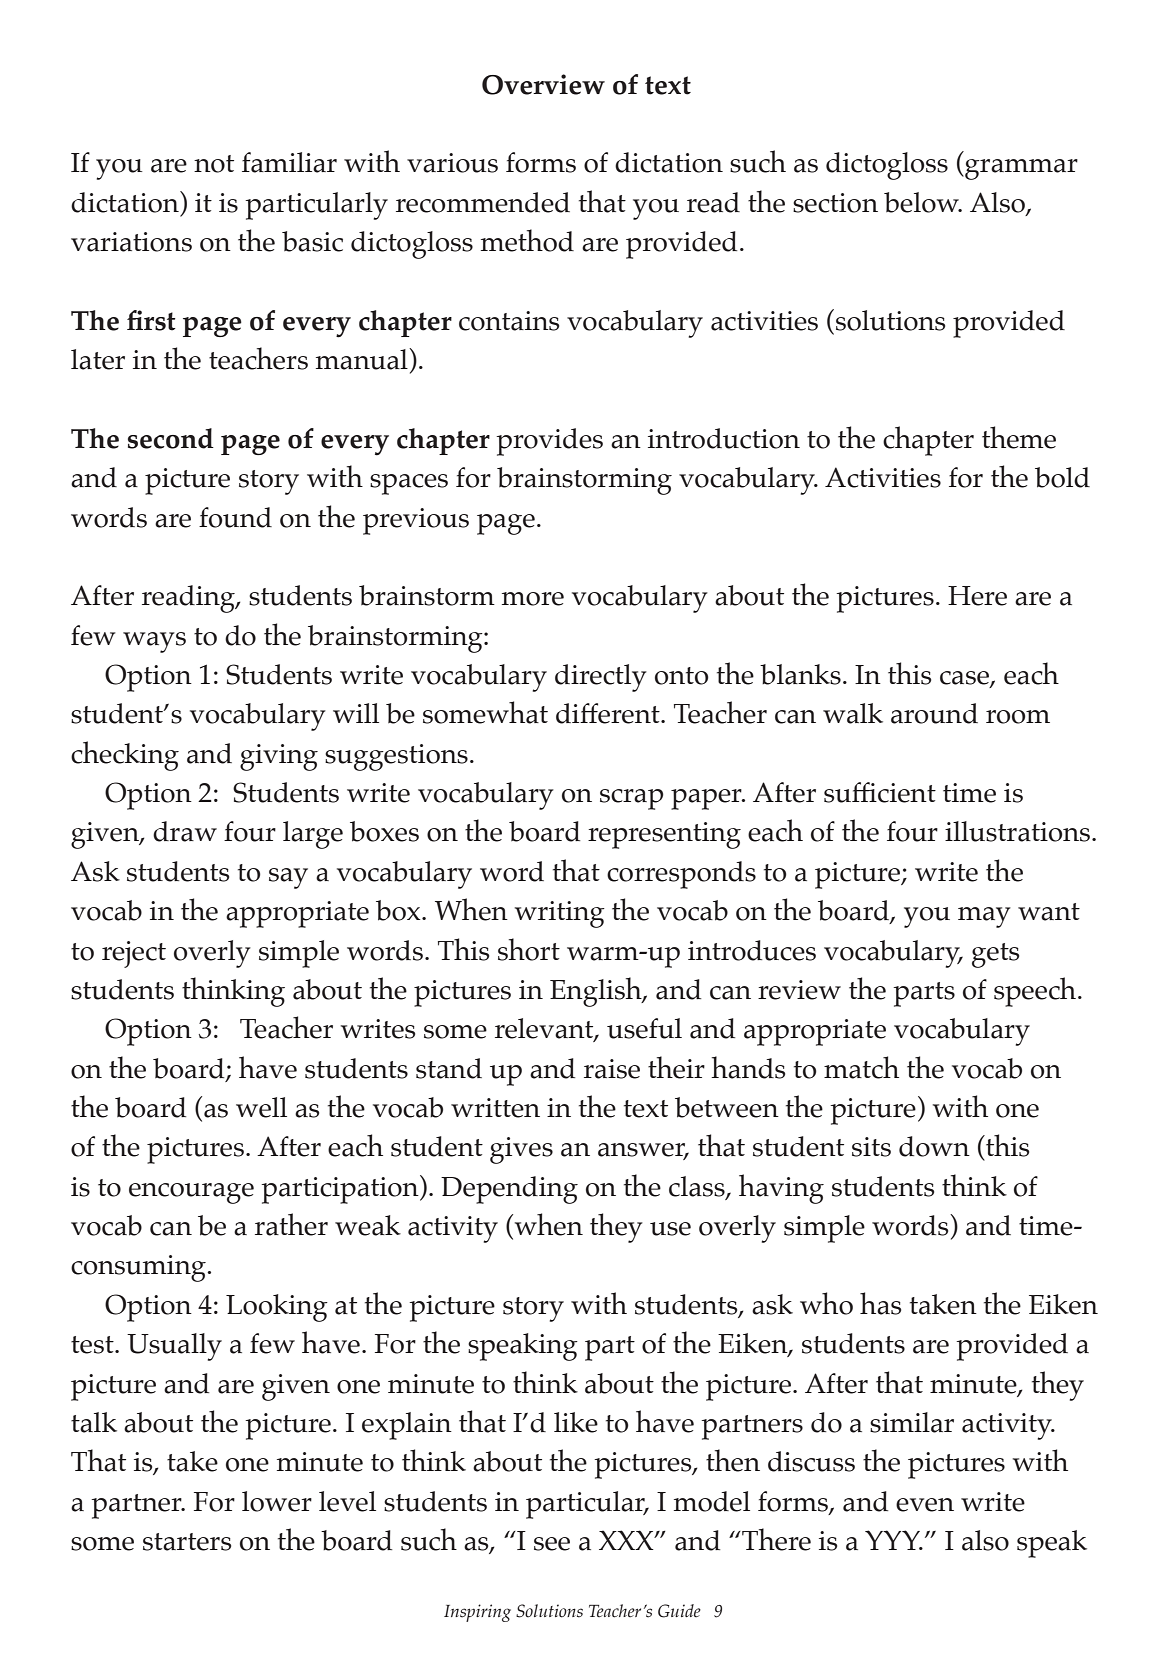 This screenshot has width=1172, height=1657. I want to click on theme, so click(1019, 437).
